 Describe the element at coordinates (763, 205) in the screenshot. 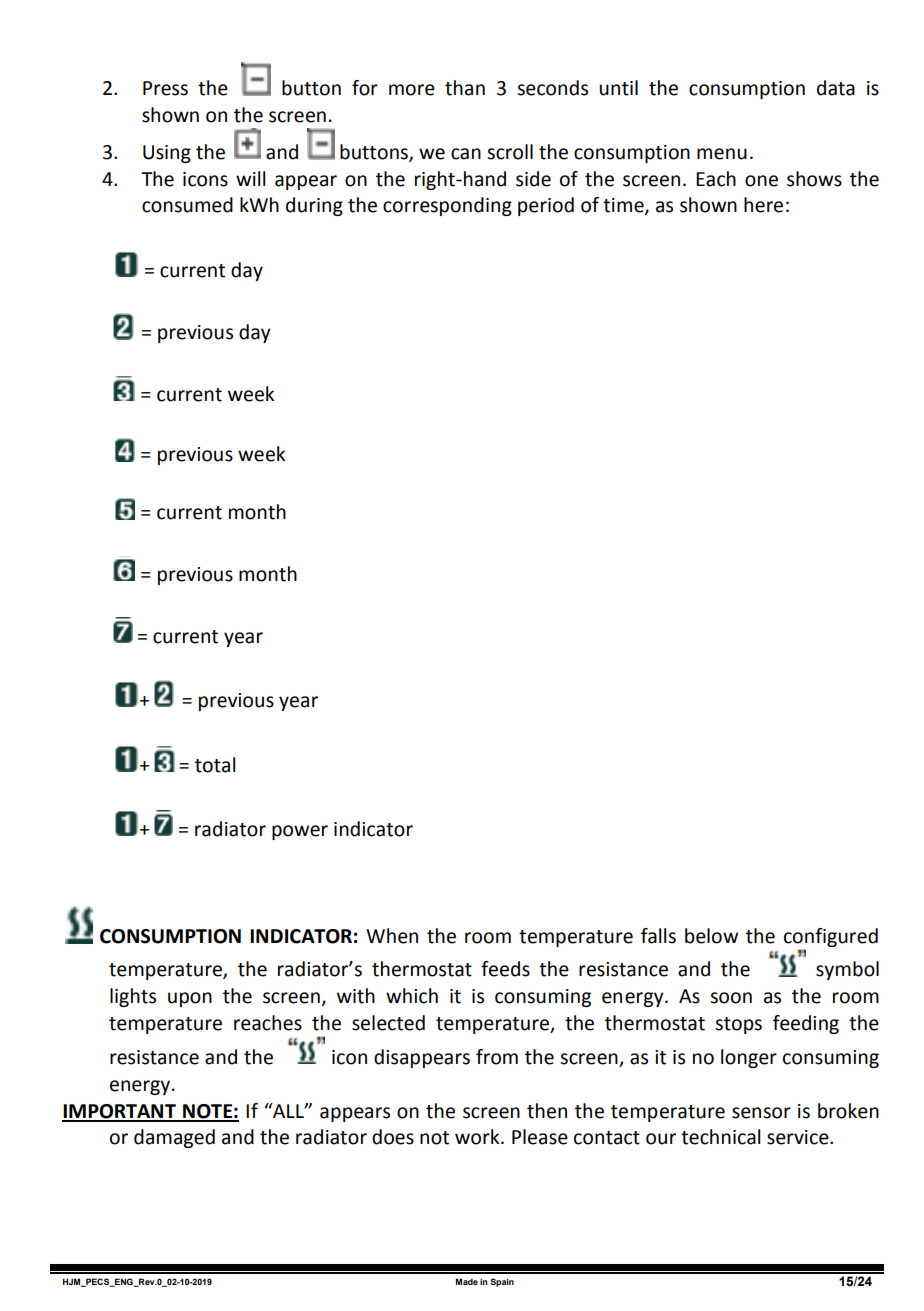

I see `here` at that location.
